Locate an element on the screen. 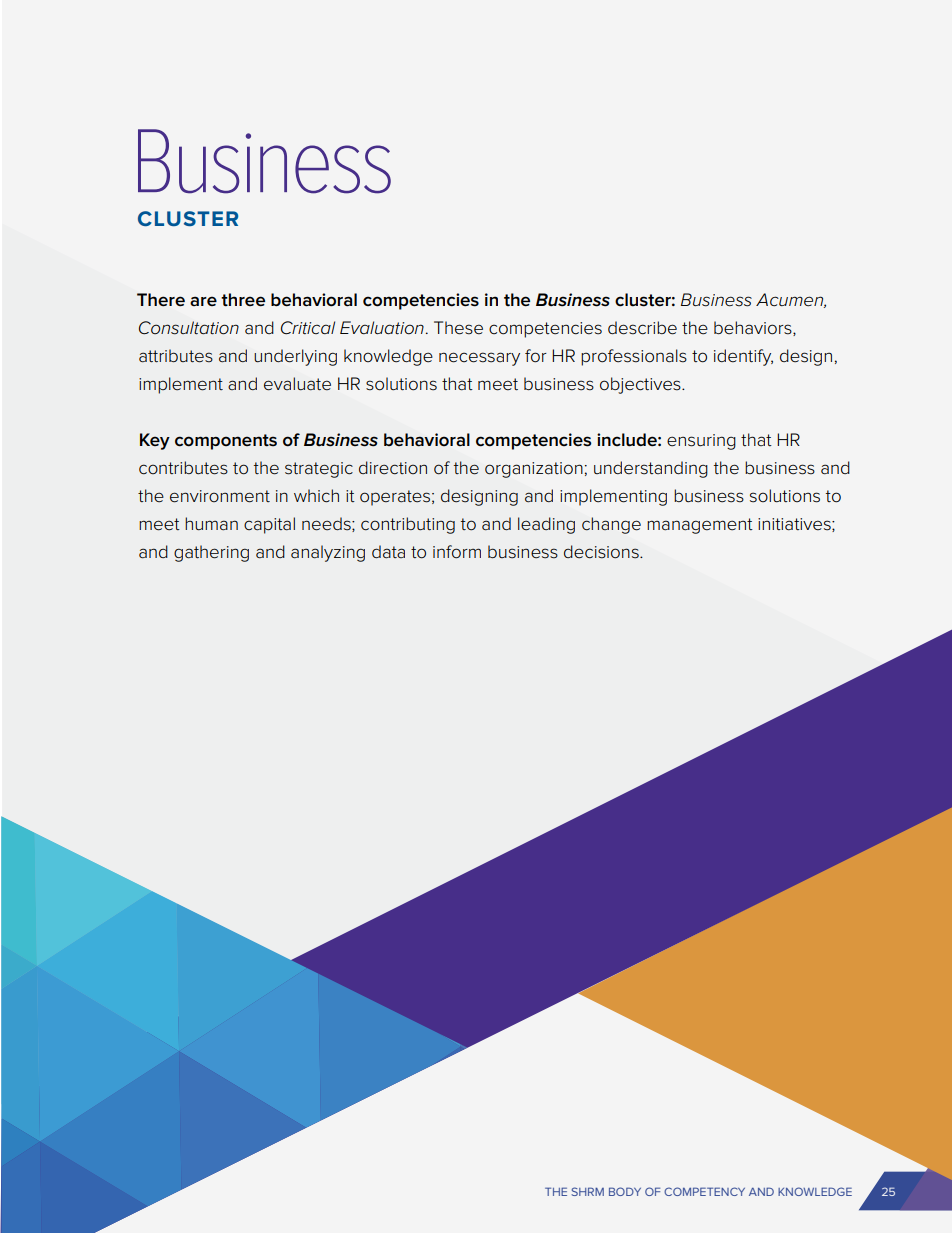  describe is located at coordinates (642, 328).
